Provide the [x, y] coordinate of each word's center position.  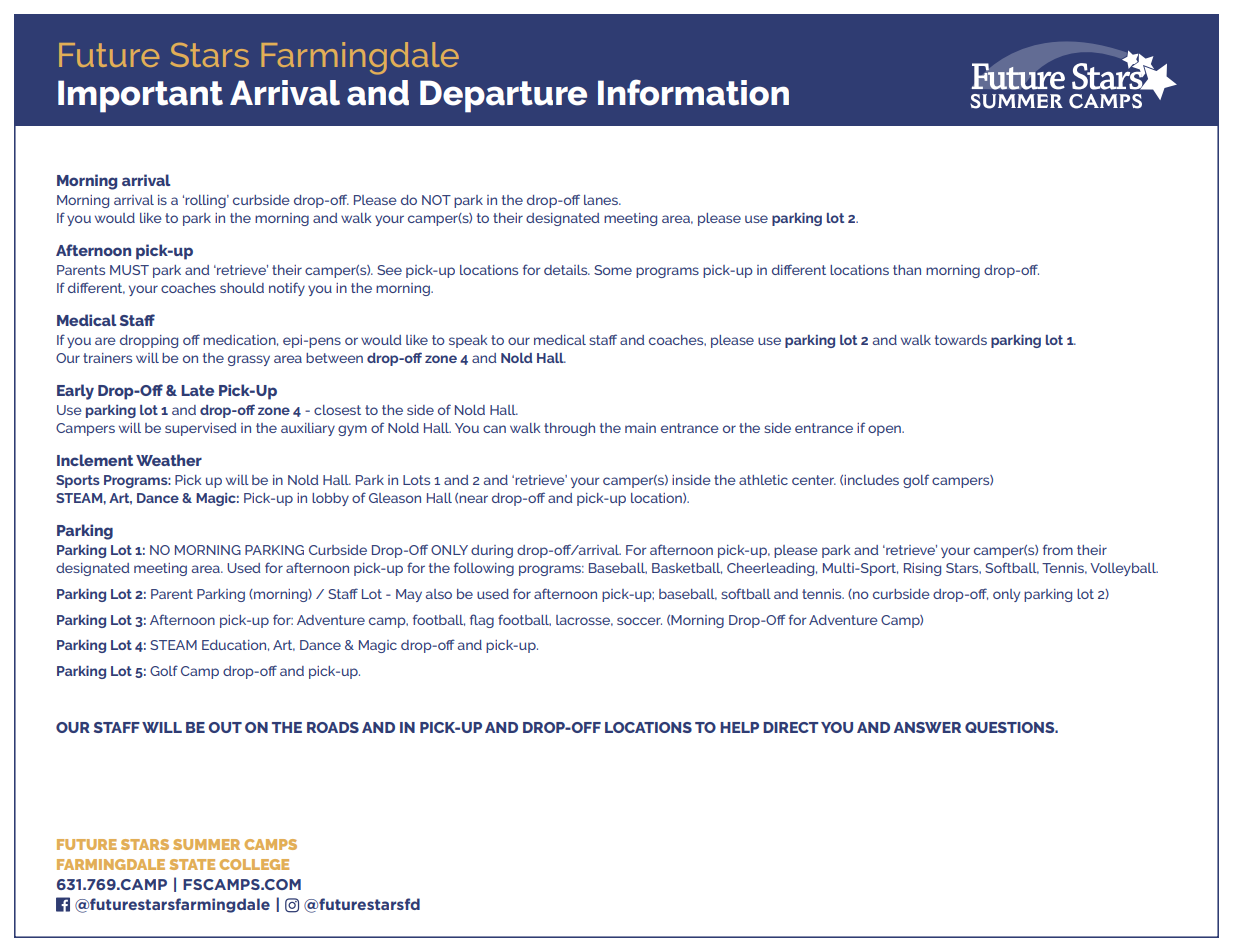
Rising [922, 569]
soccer [639, 621]
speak [468, 341]
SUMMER [206, 844]
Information [693, 92]
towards [961, 340]
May [409, 595]
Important [140, 96]
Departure [503, 96]
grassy [249, 360]
